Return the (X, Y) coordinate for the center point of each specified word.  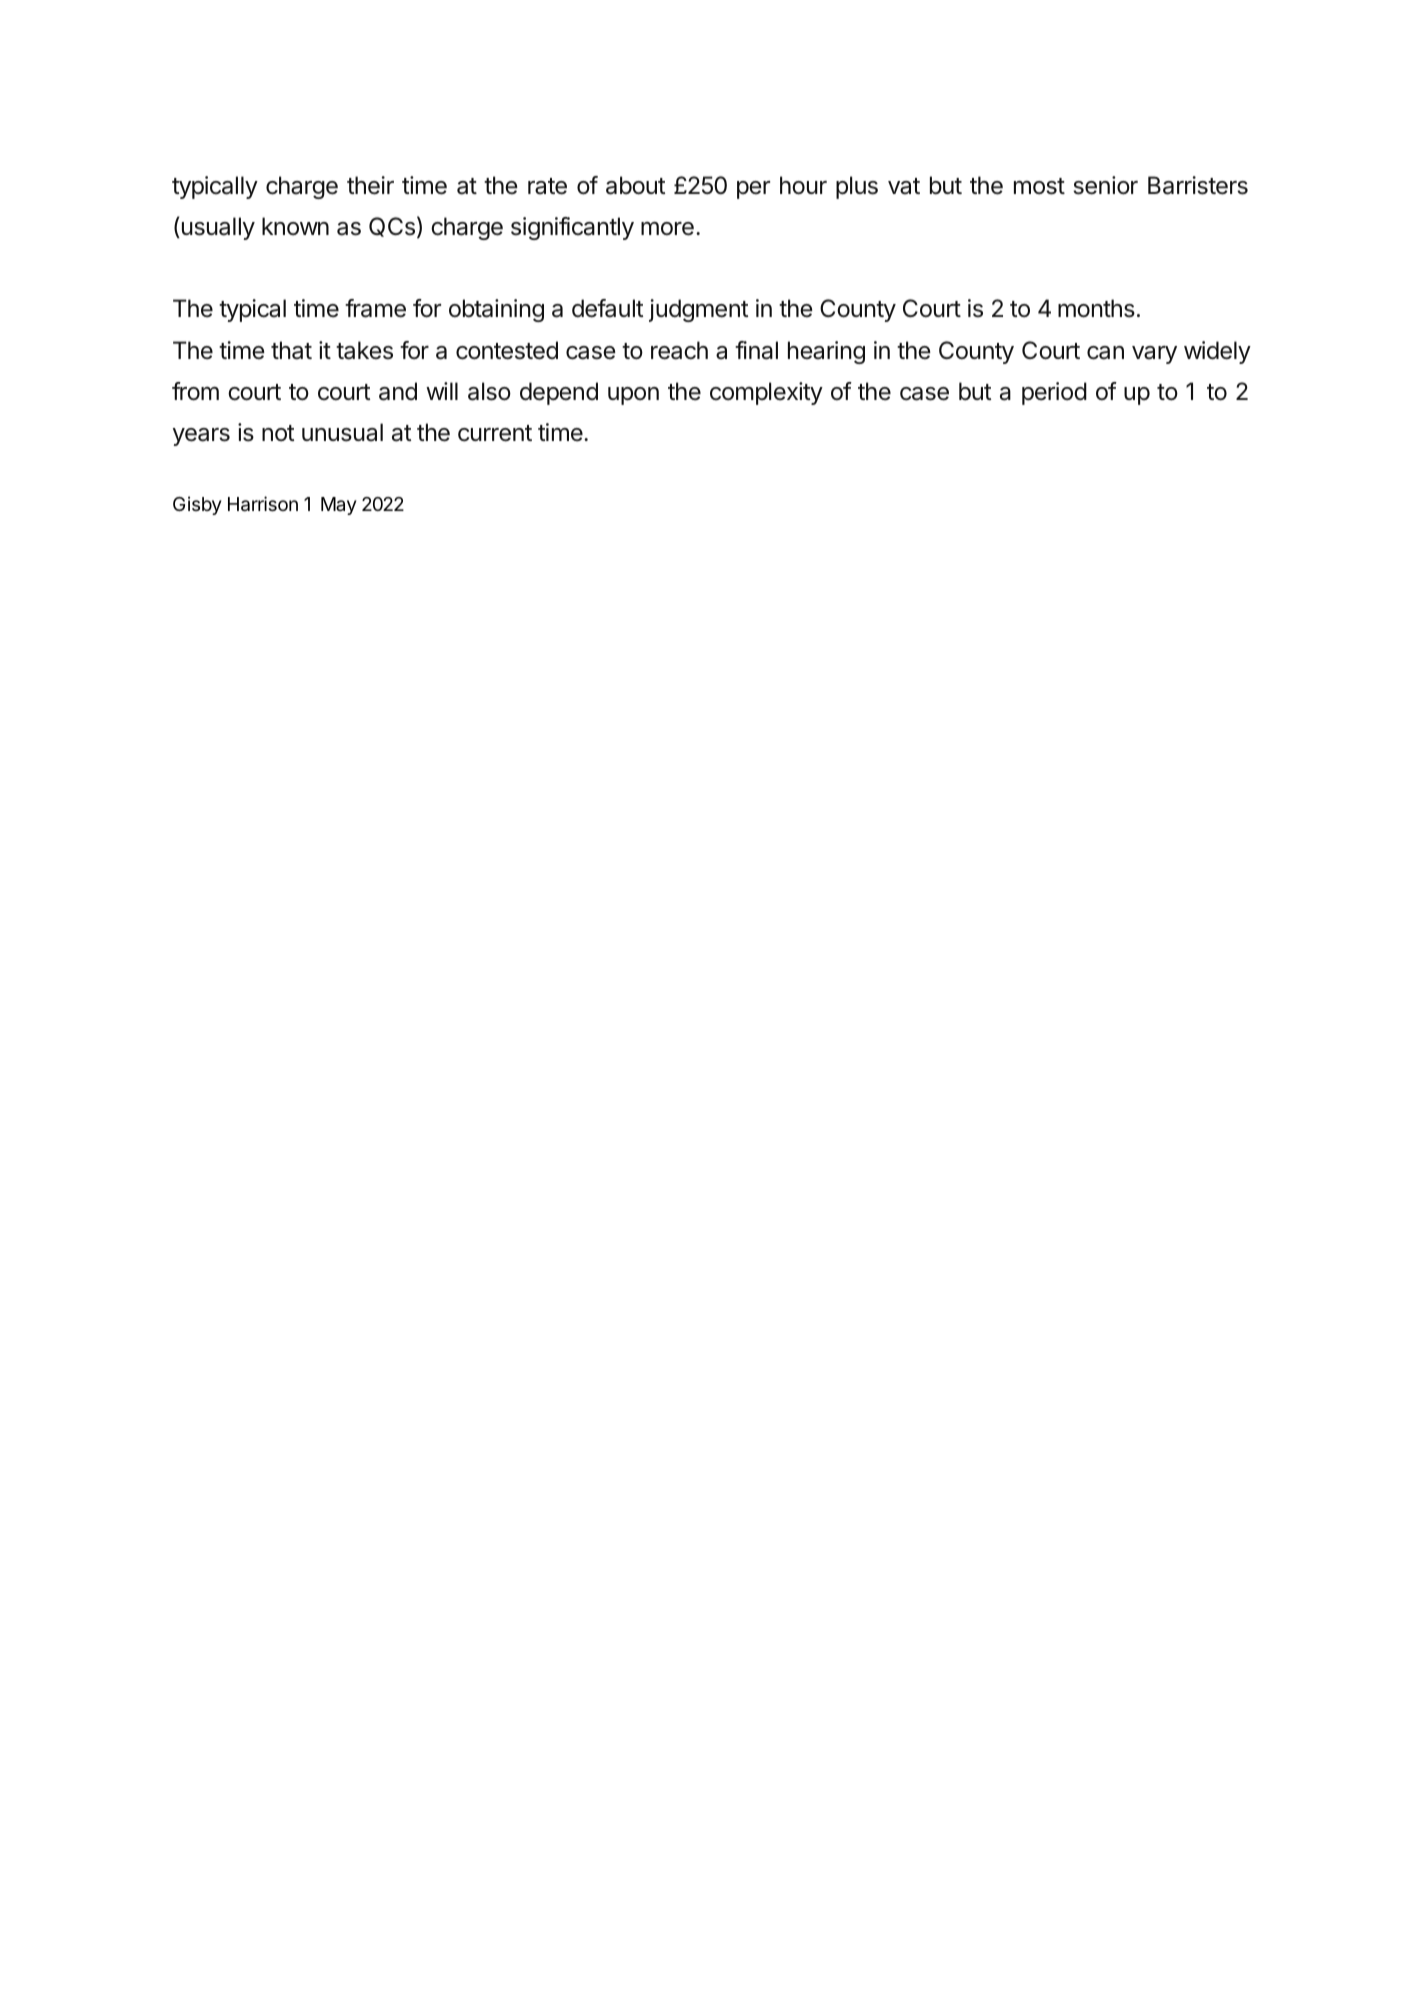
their (370, 185)
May (339, 506)
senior (1105, 185)
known (295, 226)
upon (633, 396)
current (495, 433)
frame (375, 308)
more (667, 229)
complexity (766, 393)
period (1054, 393)
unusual (342, 432)
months (1096, 308)
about (635, 185)
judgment (698, 310)
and (398, 391)
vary (1154, 355)
